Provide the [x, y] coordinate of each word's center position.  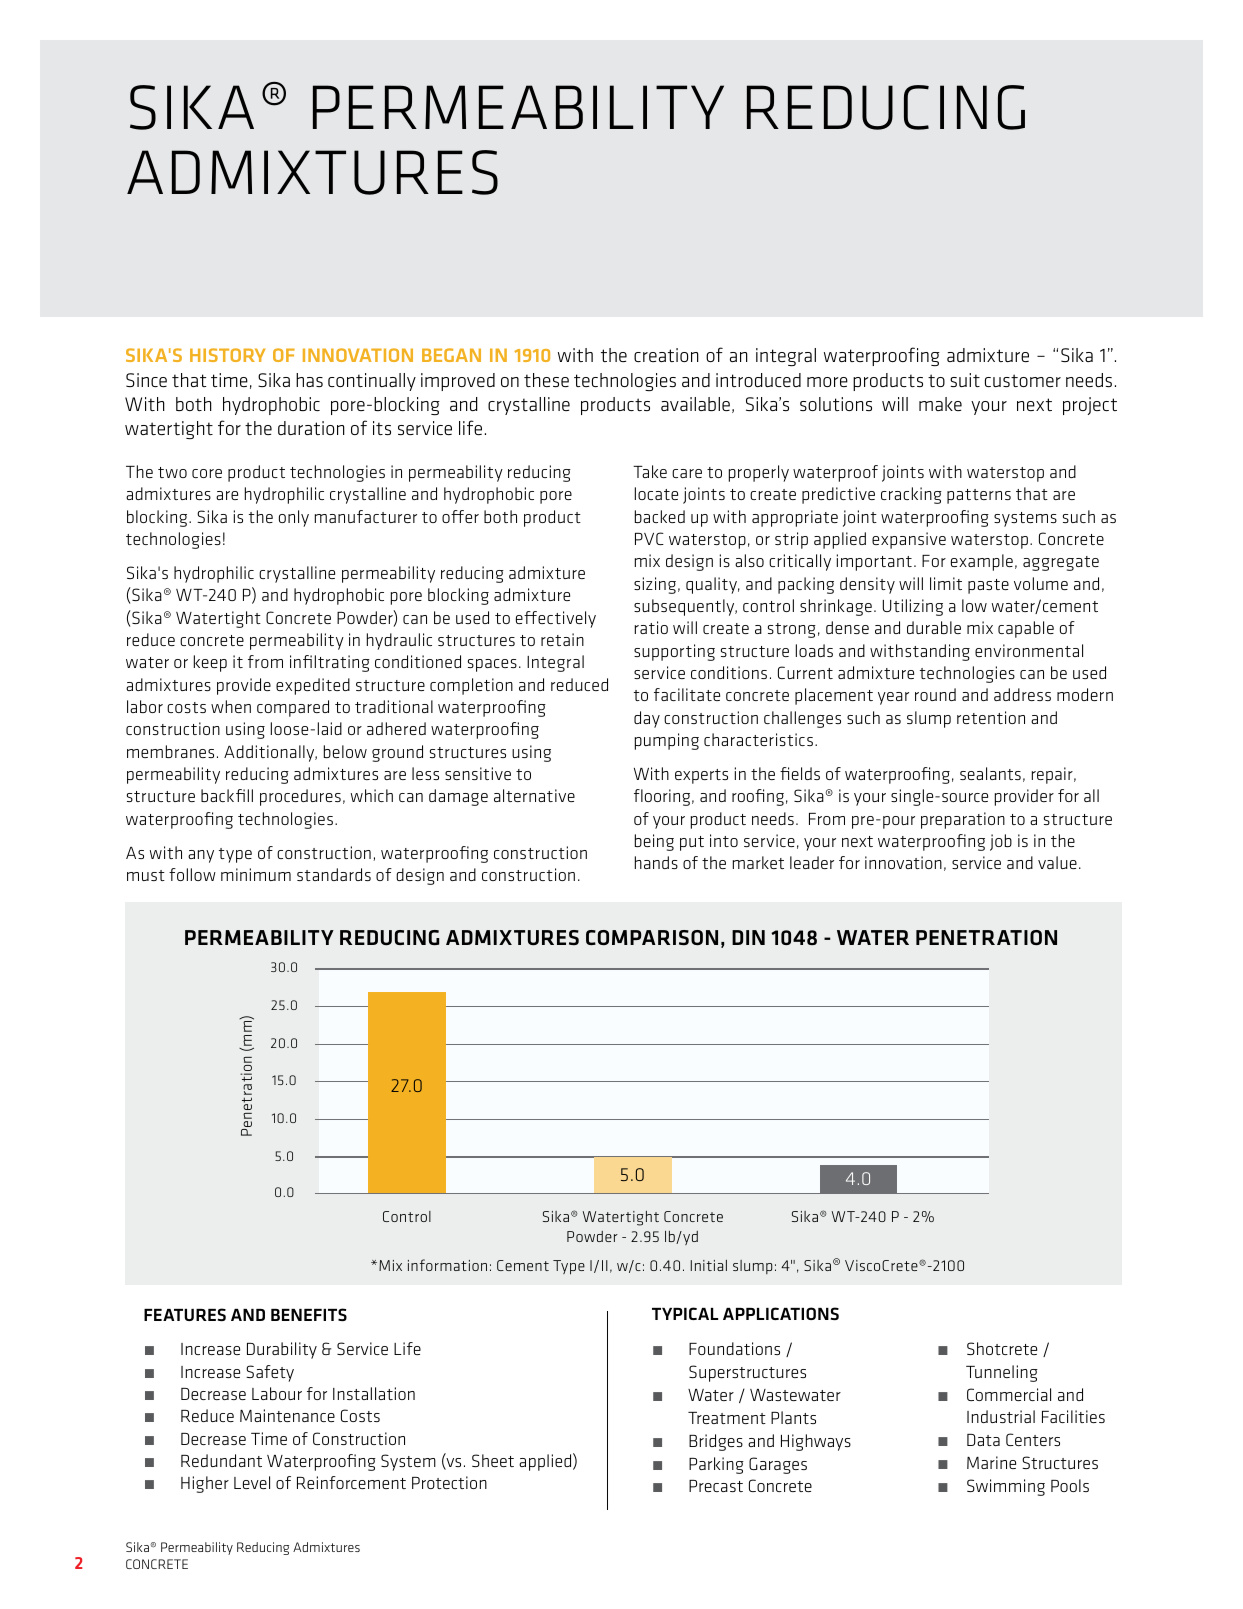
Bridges [716, 1442]
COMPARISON [652, 937]
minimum [256, 874]
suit [965, 380]
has [309, 380]
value [1057, 862]
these [546, 380]
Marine [991, 1462]
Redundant [221, 1460]
